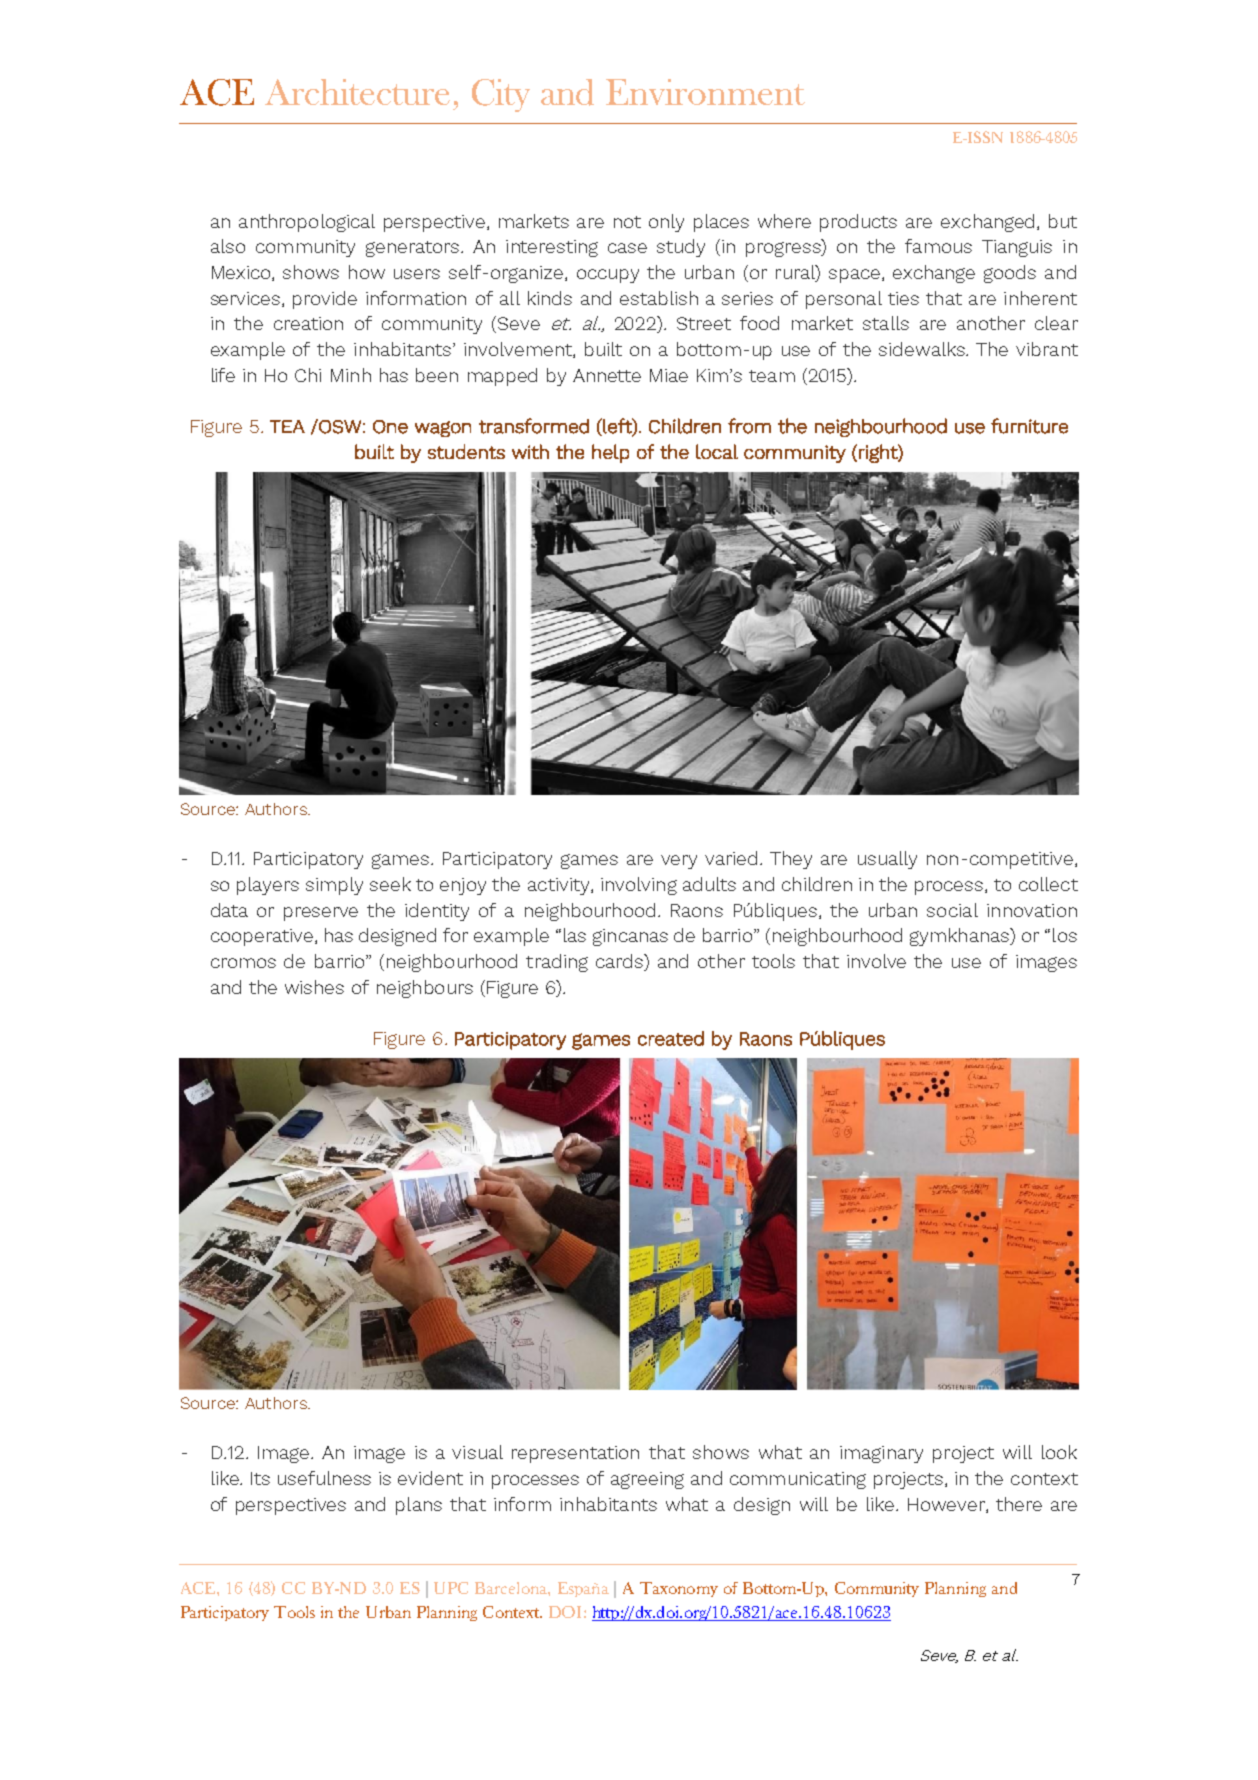 The width and height of the document is (1258, 1780). Describe the element at coordinates (1029, 426) in the document. I see `furniture` at that location.
